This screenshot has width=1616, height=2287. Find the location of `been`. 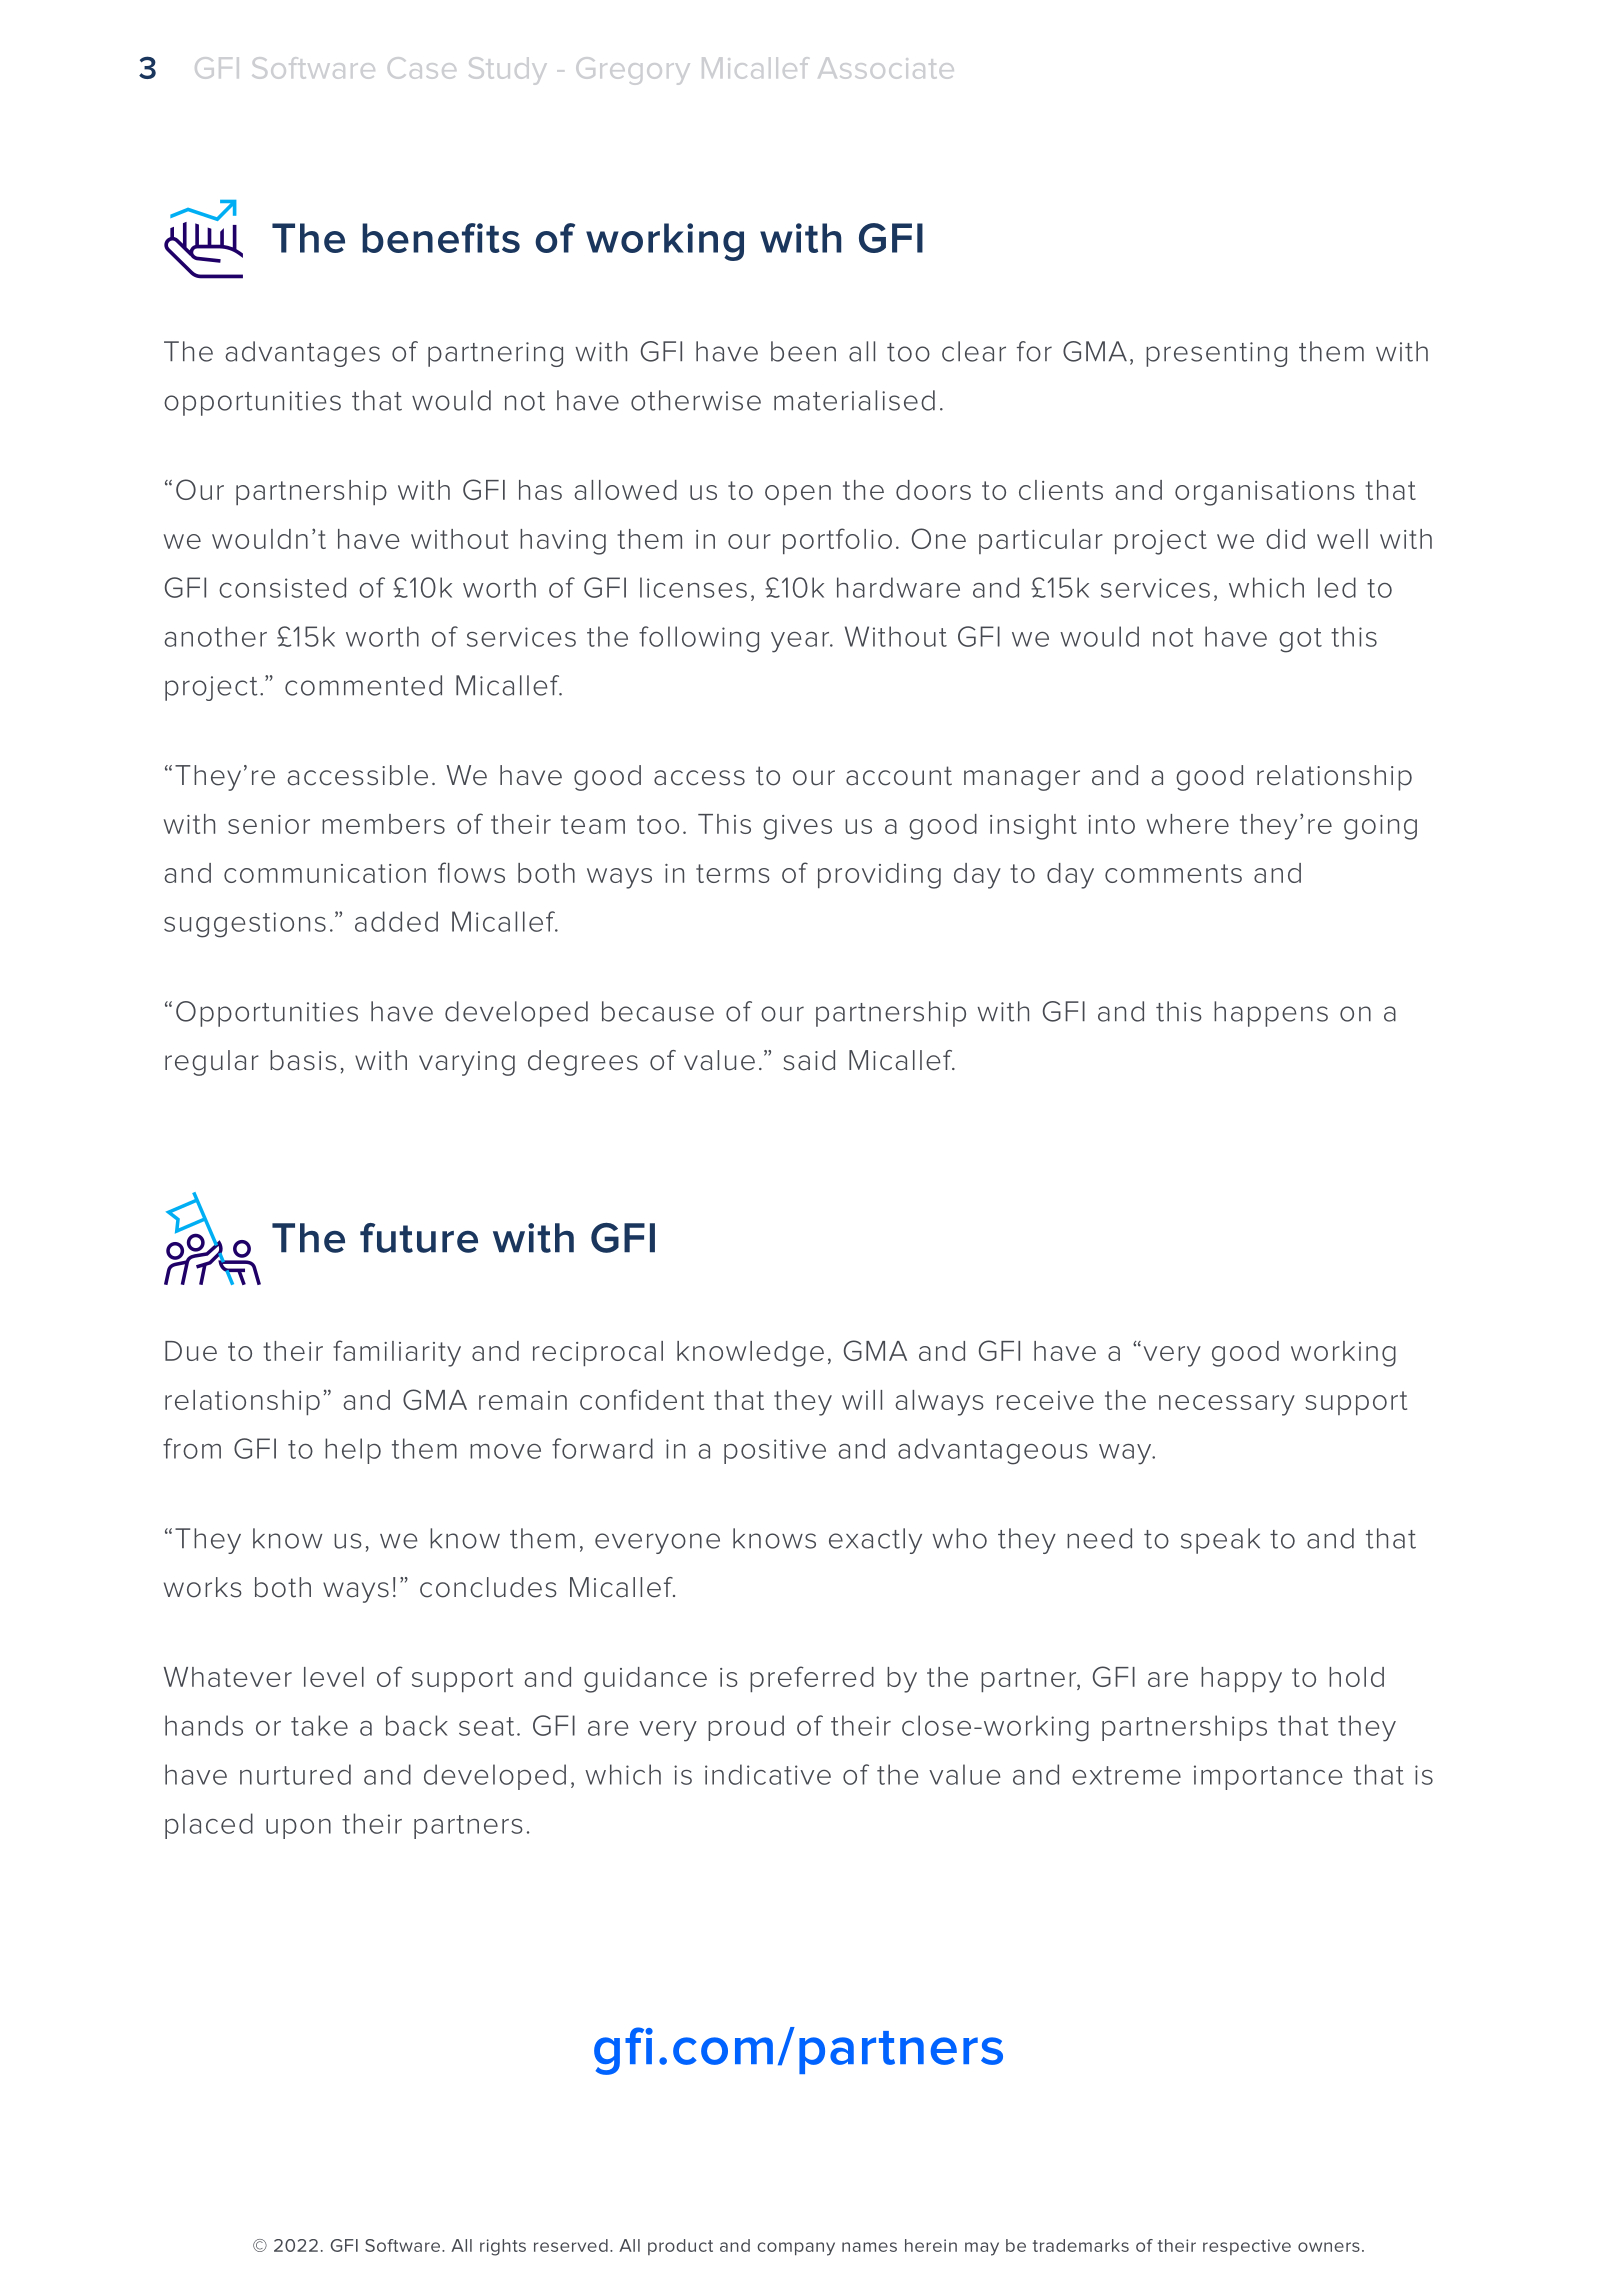

been is located at coordinates (803, 351).
